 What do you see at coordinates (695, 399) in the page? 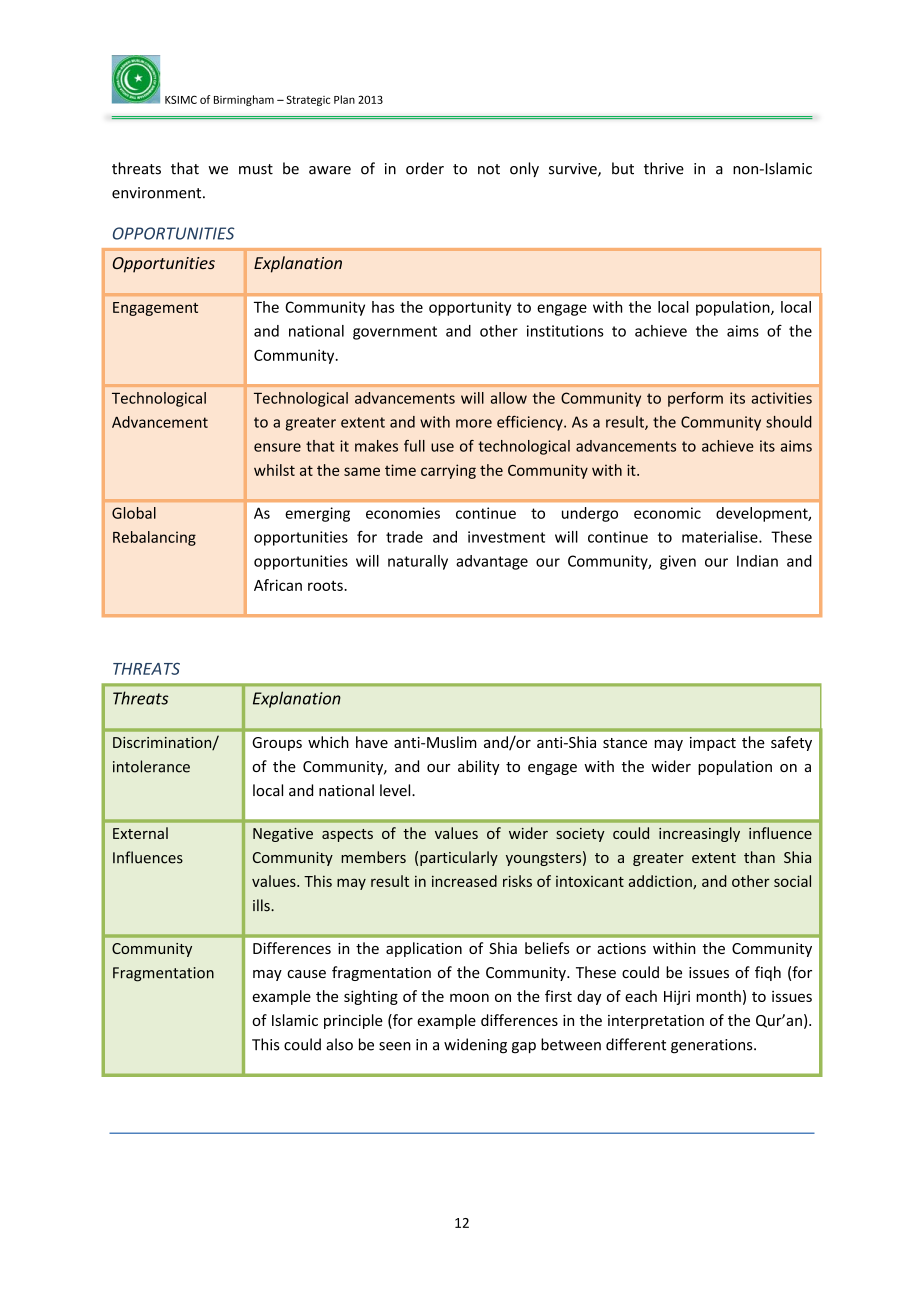
I see `perform` at bounding box center [695, 399].
